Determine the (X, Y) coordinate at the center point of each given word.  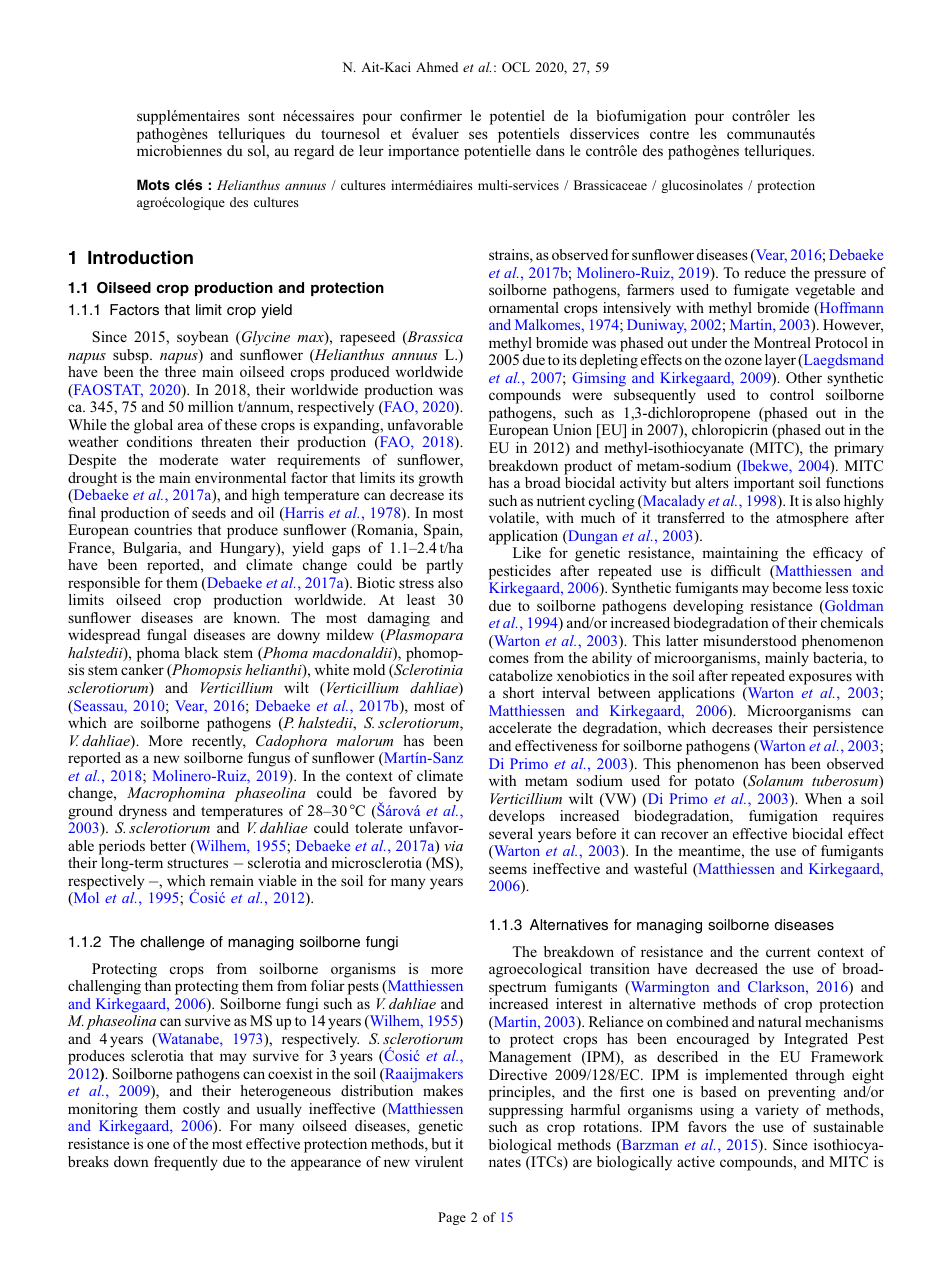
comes (509, 659)
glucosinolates (702, 186)
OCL (516, 67)
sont (261, 116)
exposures (820, 679)
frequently (186, 1163)
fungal (167, 636)
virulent (439, 1161)
